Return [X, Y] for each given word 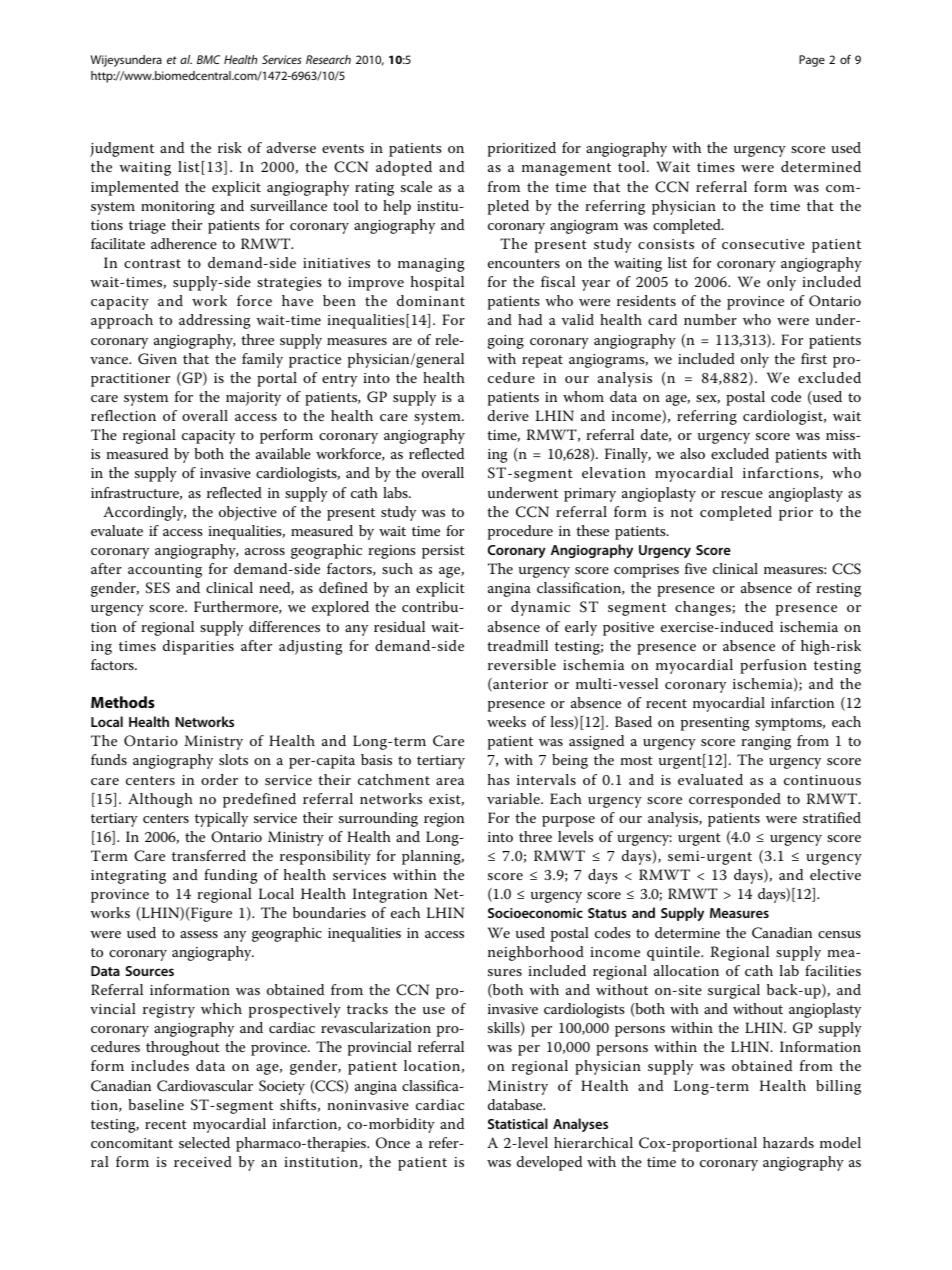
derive [508, 415]
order [219, 779]
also [692, 453]
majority [253, 399]
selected [204, 1142]
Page [812, 61]
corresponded [735, 800]
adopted [404, 168]
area [450, 781]
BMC [208, 59]
